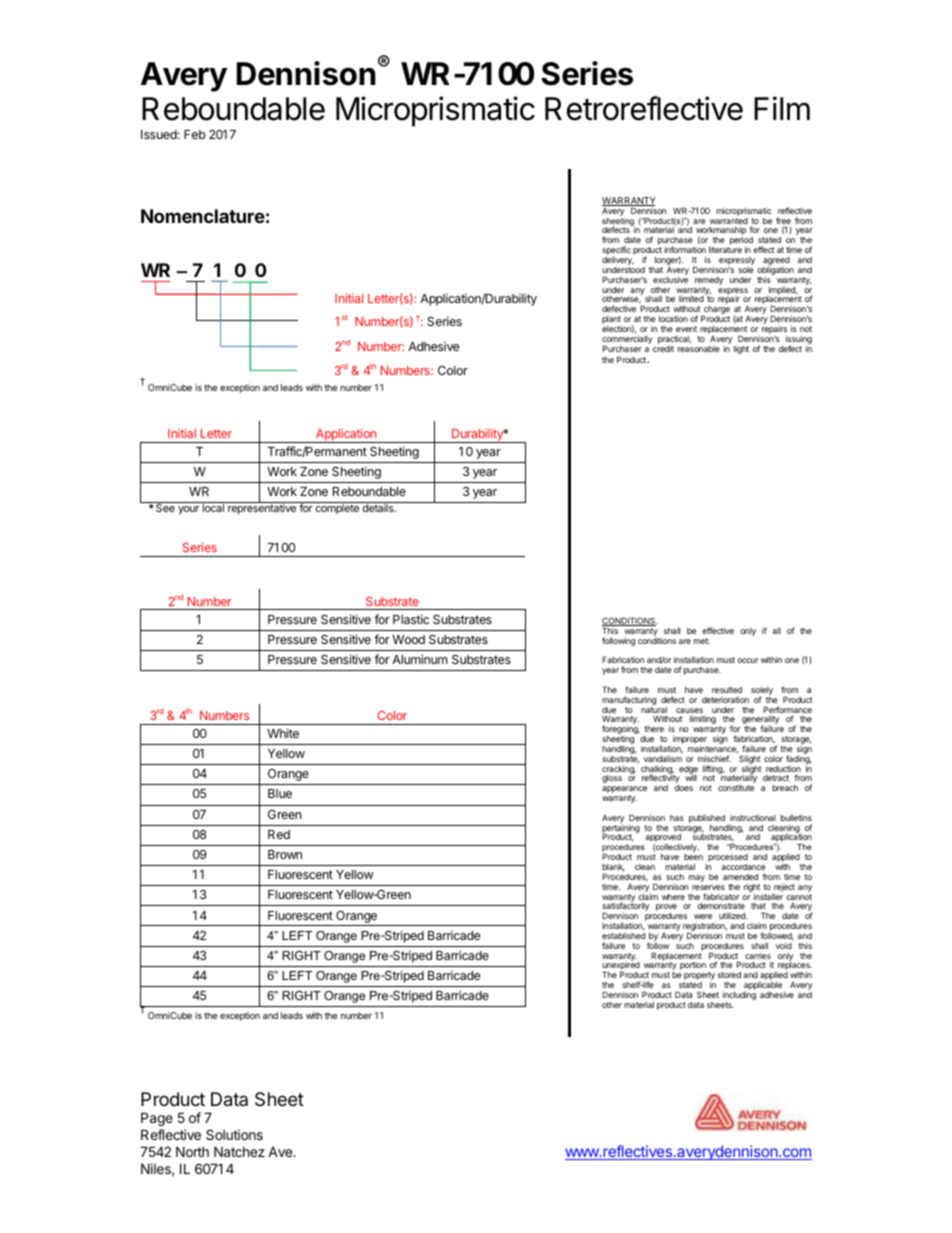 This screenshot has width=952, height=1233. I want to click on information, so click(685, 249).
